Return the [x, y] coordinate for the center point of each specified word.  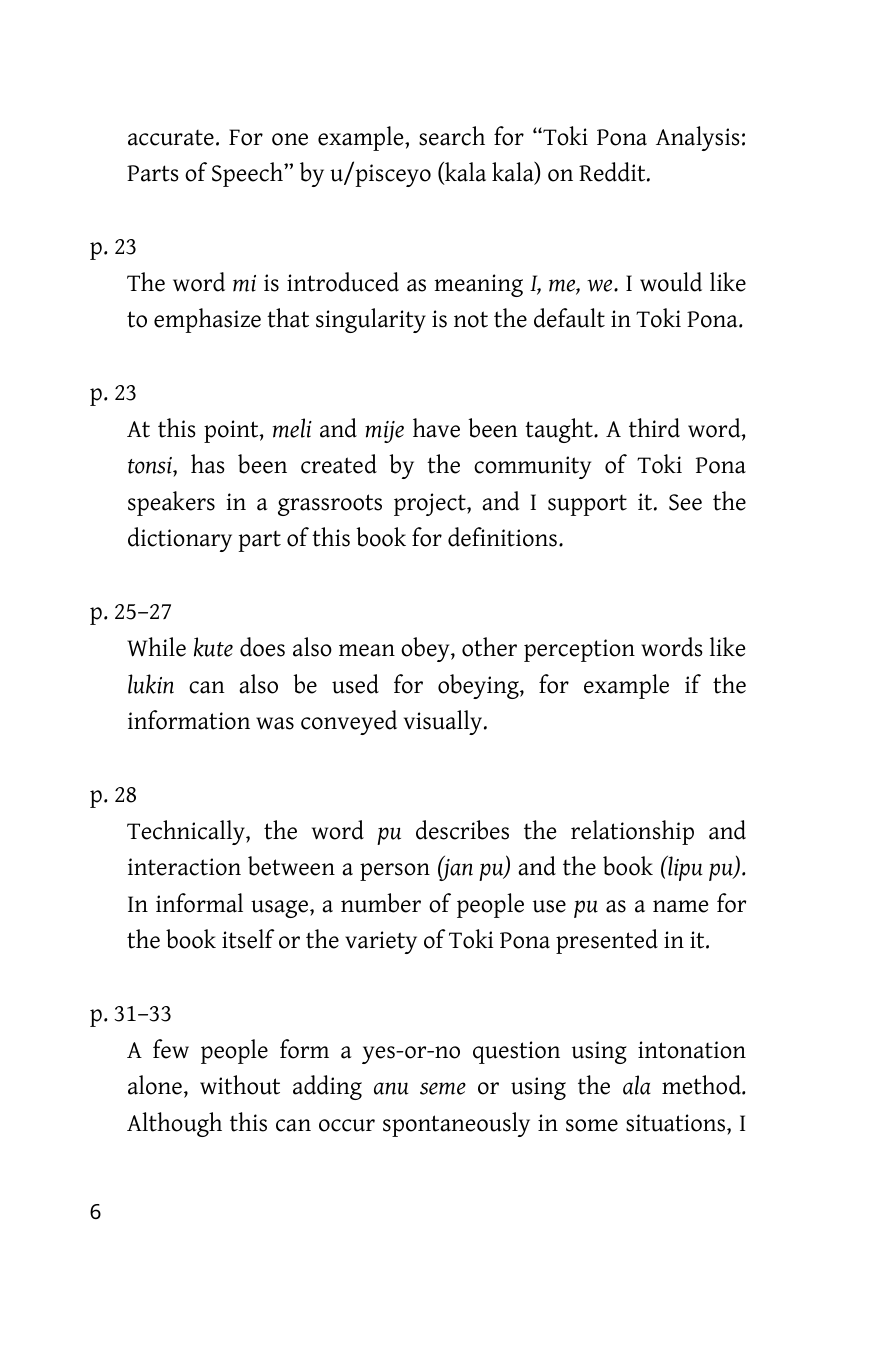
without [240, 1085]
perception [579, 650]
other [489, 647]
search [452, 136]
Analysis [698, 138]
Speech [248, 174]
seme [443, 1088]
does [262, 647]
